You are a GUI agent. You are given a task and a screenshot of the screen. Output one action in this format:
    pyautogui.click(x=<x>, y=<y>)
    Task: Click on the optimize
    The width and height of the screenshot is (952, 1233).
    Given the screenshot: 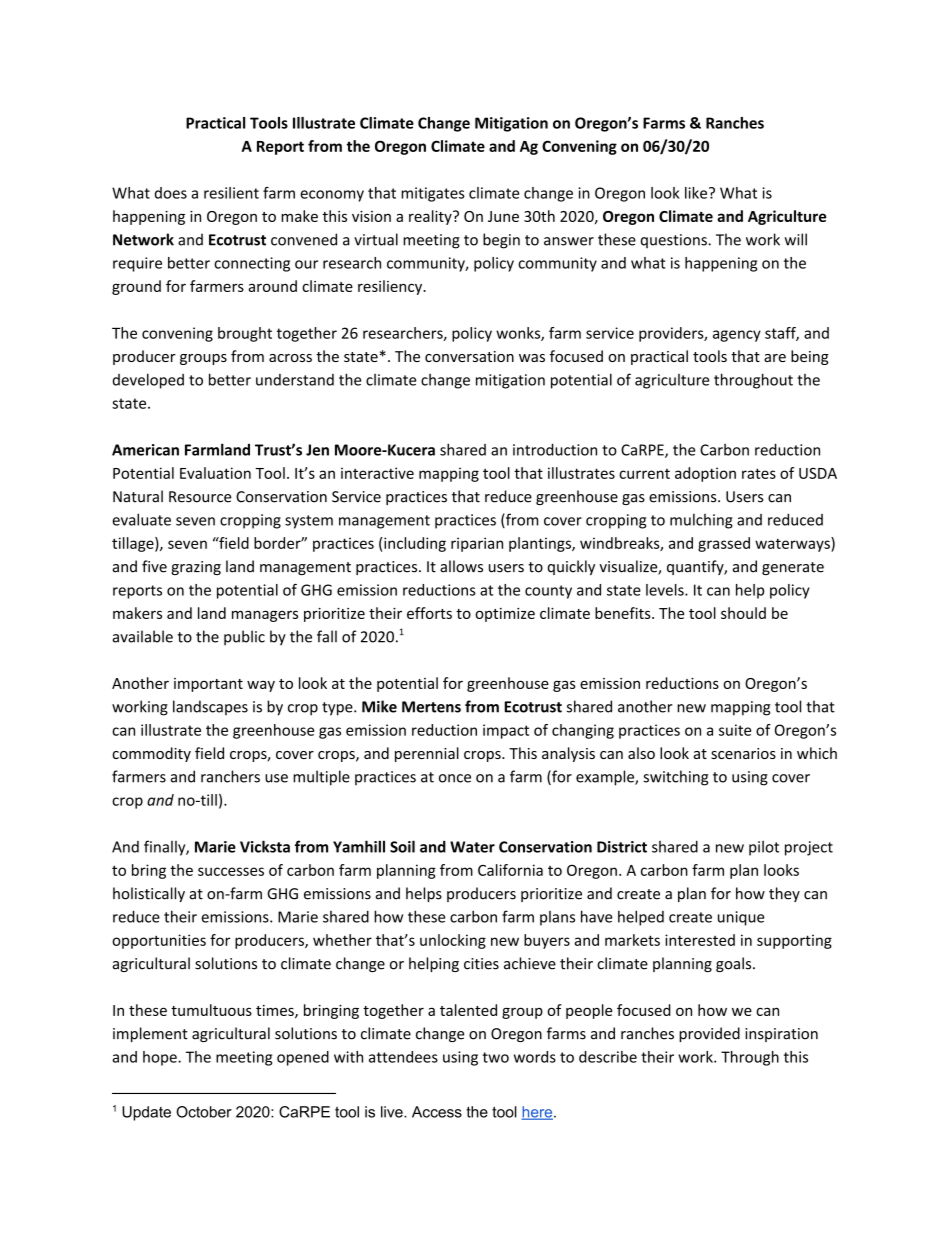 What is the action you would take?
    pyautogui.click(x=505, y=615)
